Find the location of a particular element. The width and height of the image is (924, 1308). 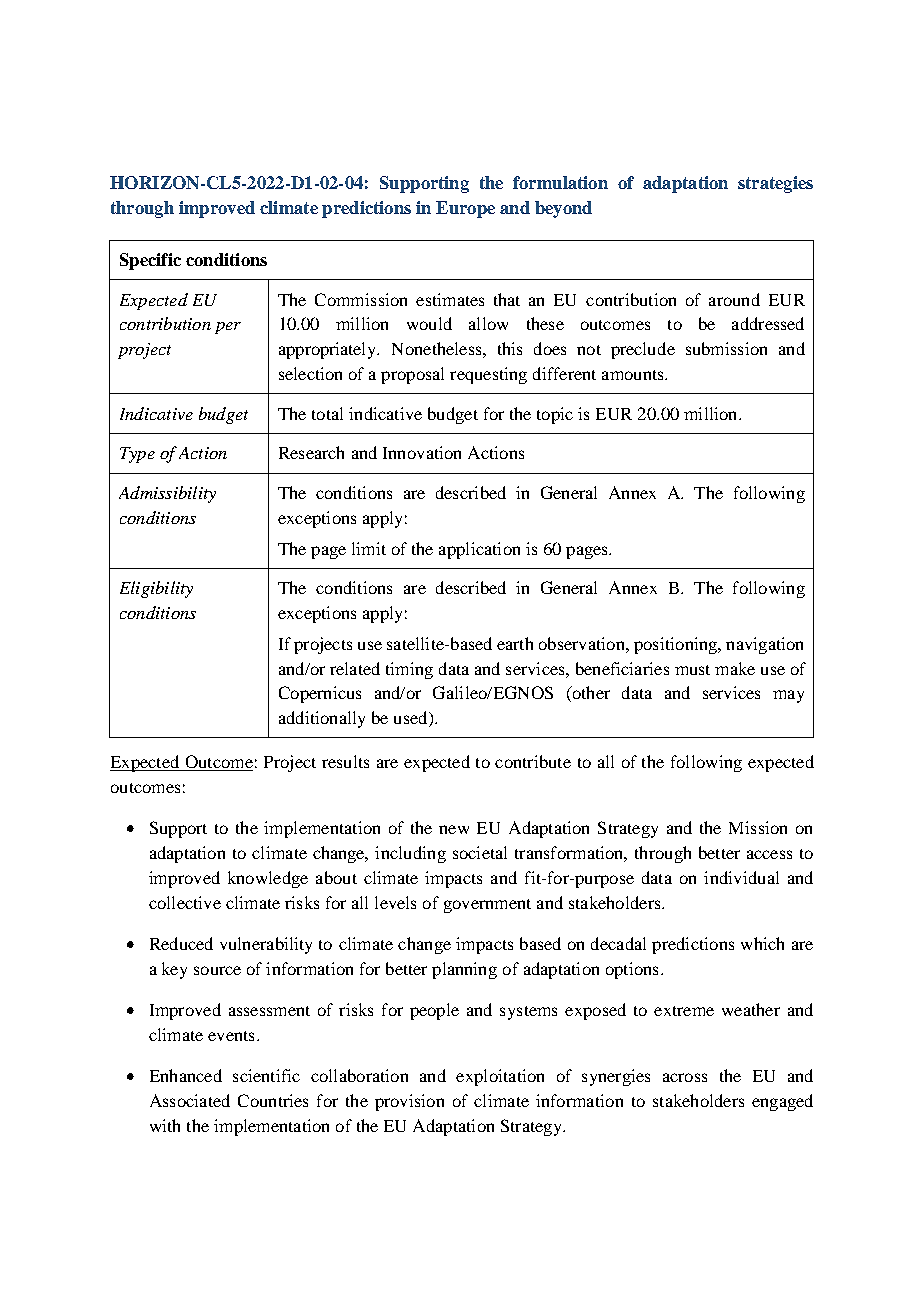

Eligibility is located at coordinates (156, 589).
